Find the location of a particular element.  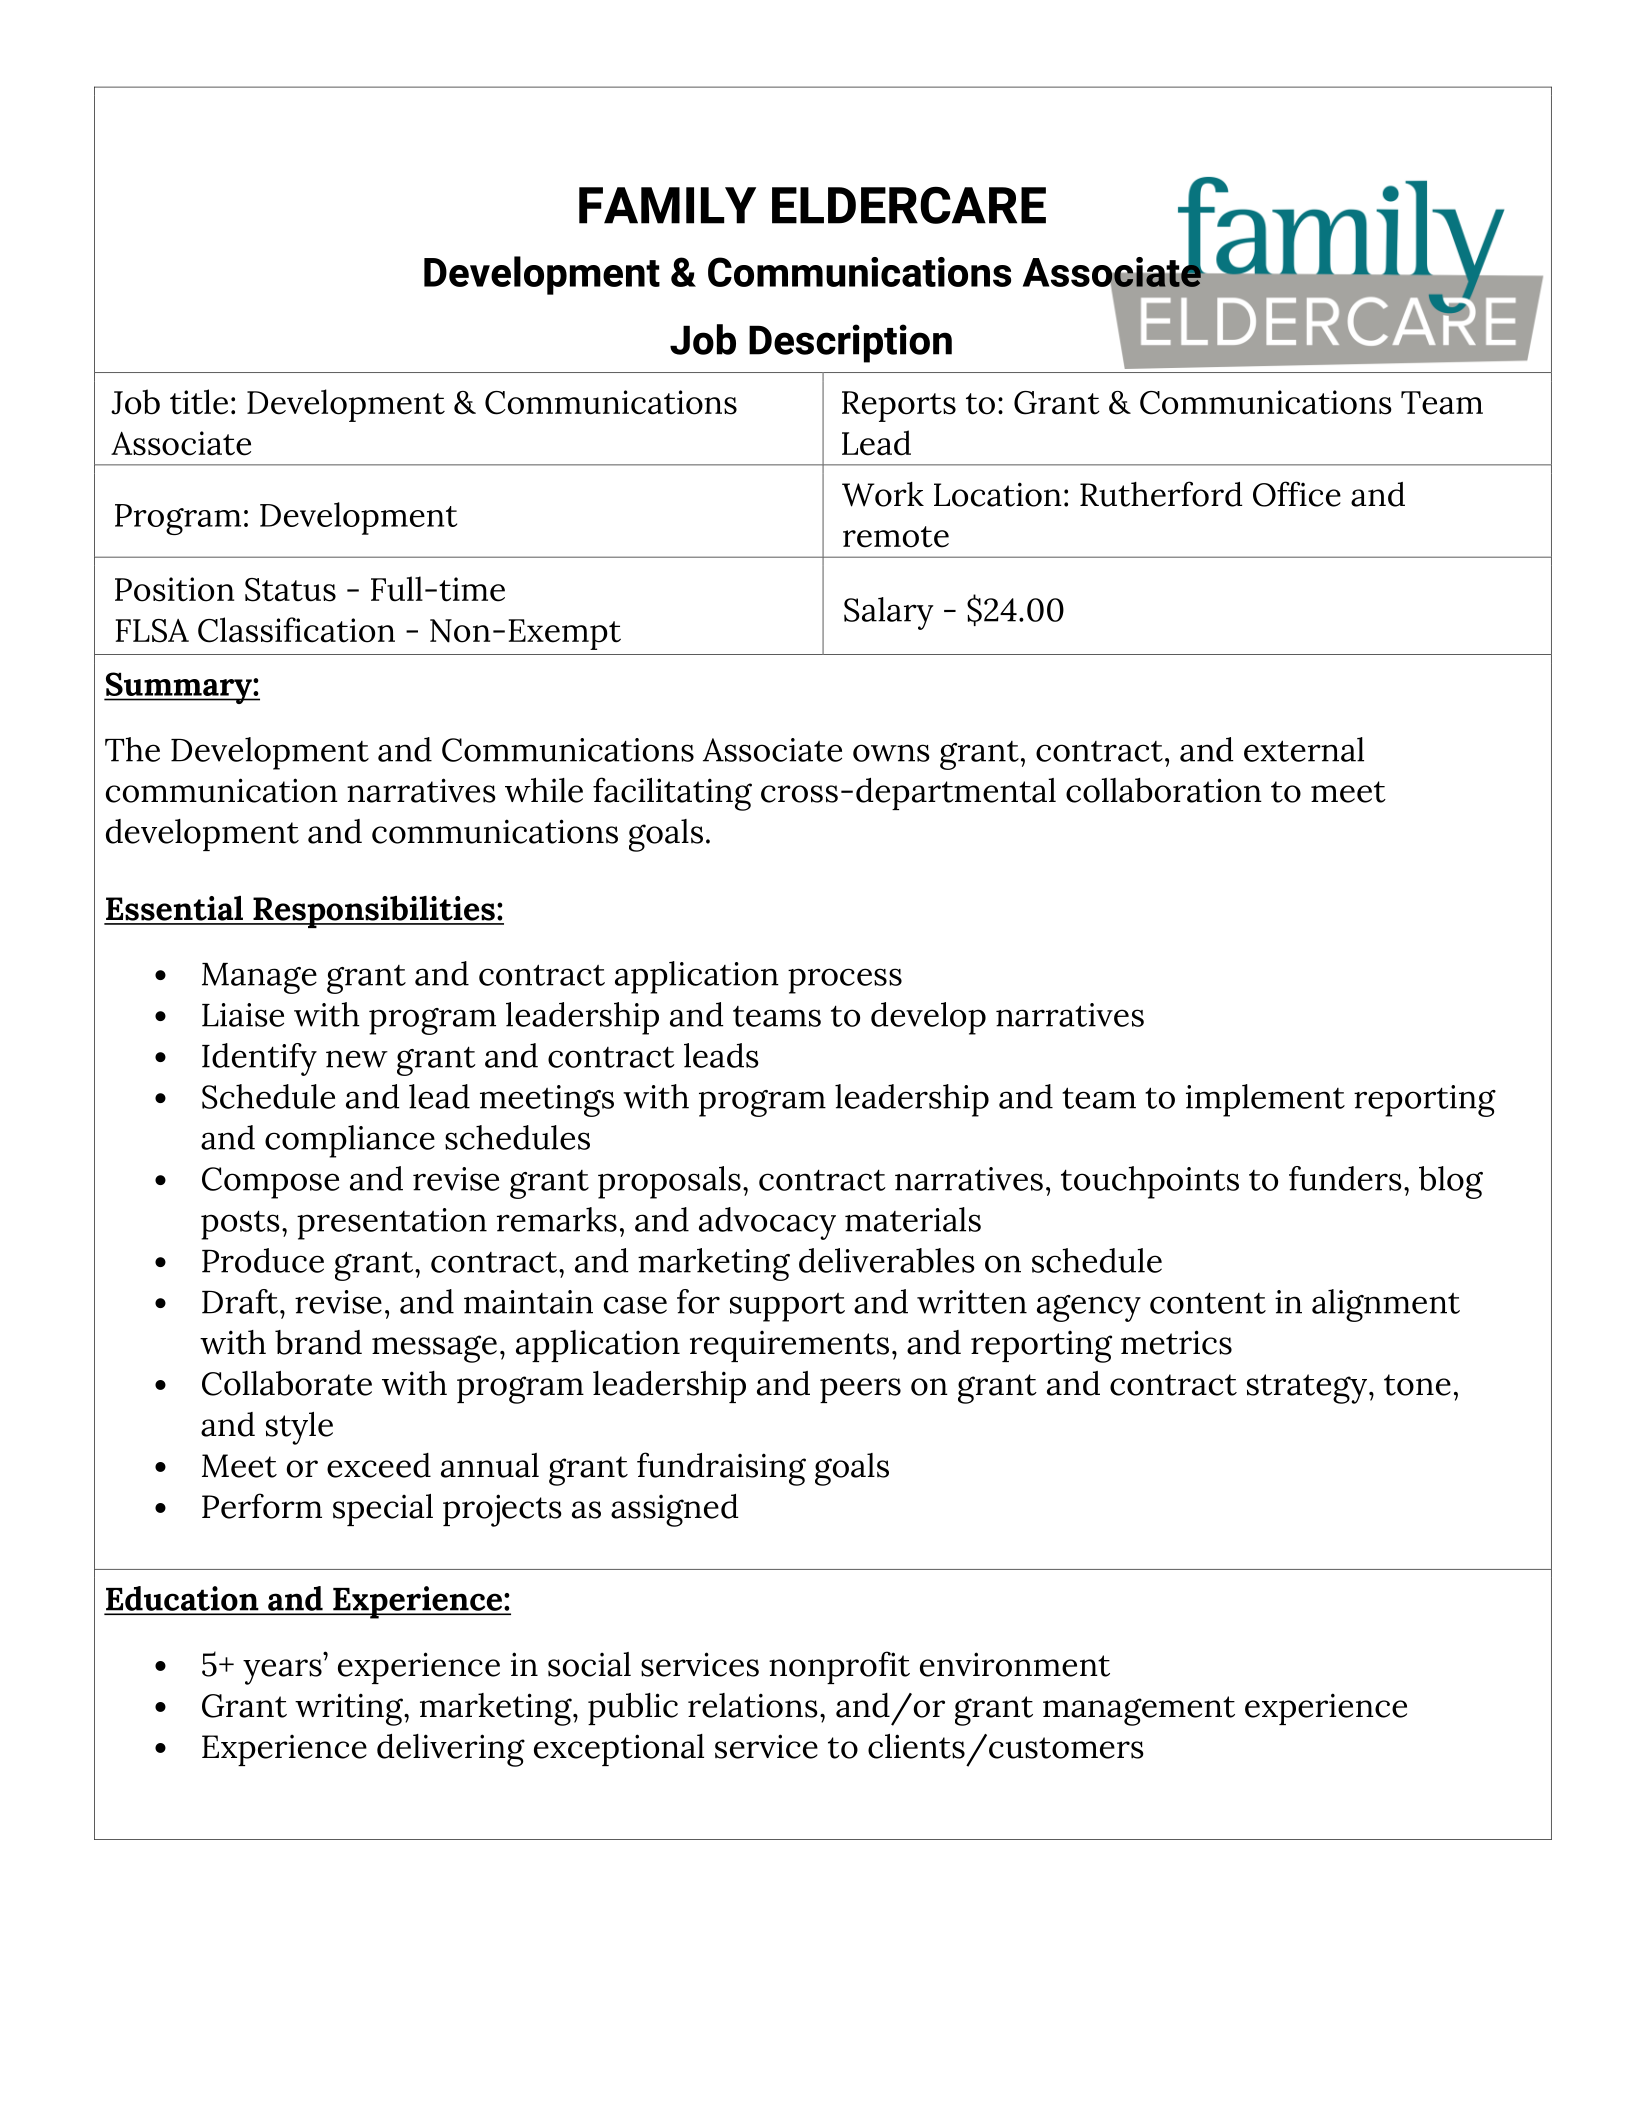

writing is located at coordinates (350, 1709).
